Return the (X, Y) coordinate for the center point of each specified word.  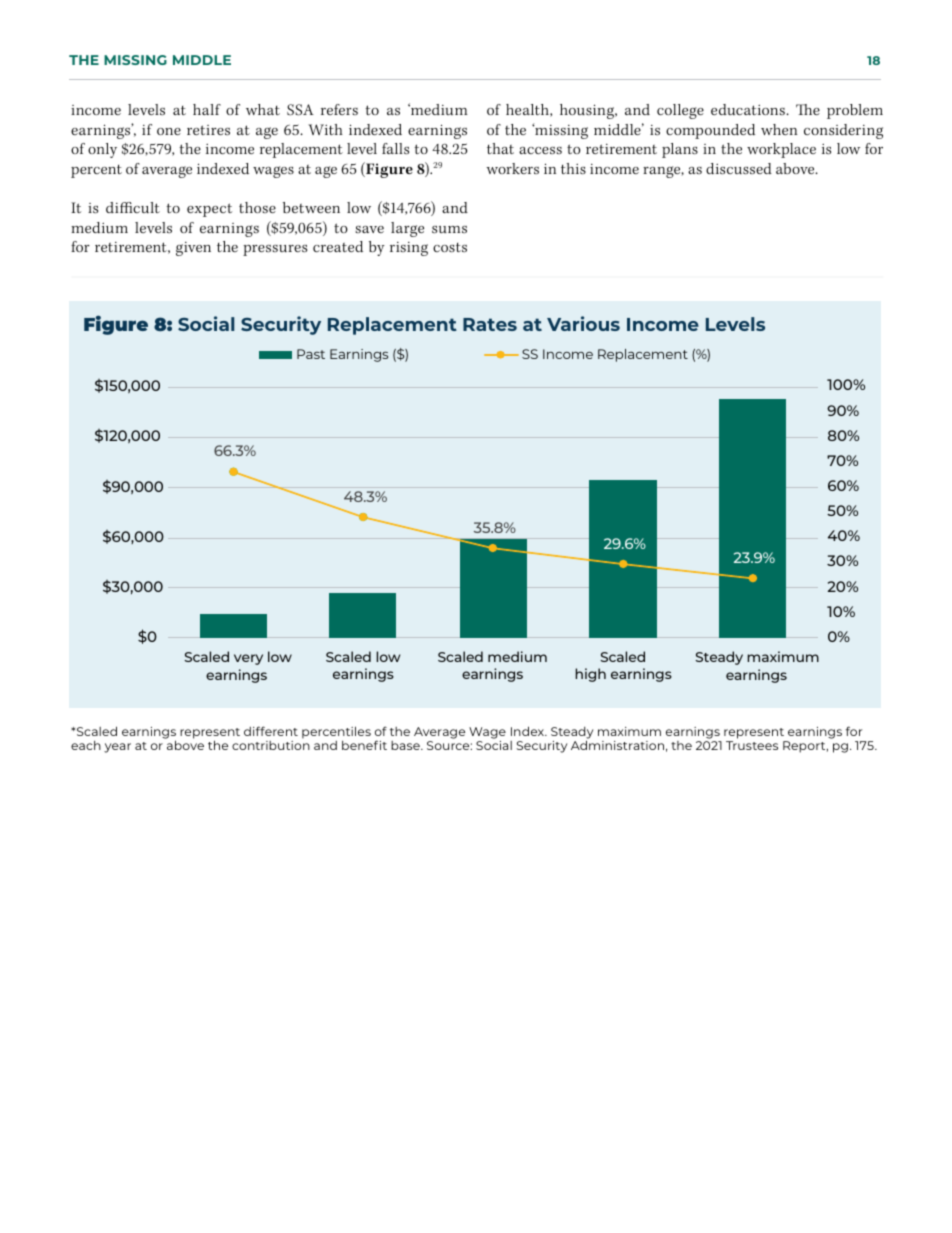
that (500, 148)
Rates (490, 324)
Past (311, 354)
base (406, 745)
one (169, 131)
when (779, 129)
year (117, 748)
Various (583, 323)
